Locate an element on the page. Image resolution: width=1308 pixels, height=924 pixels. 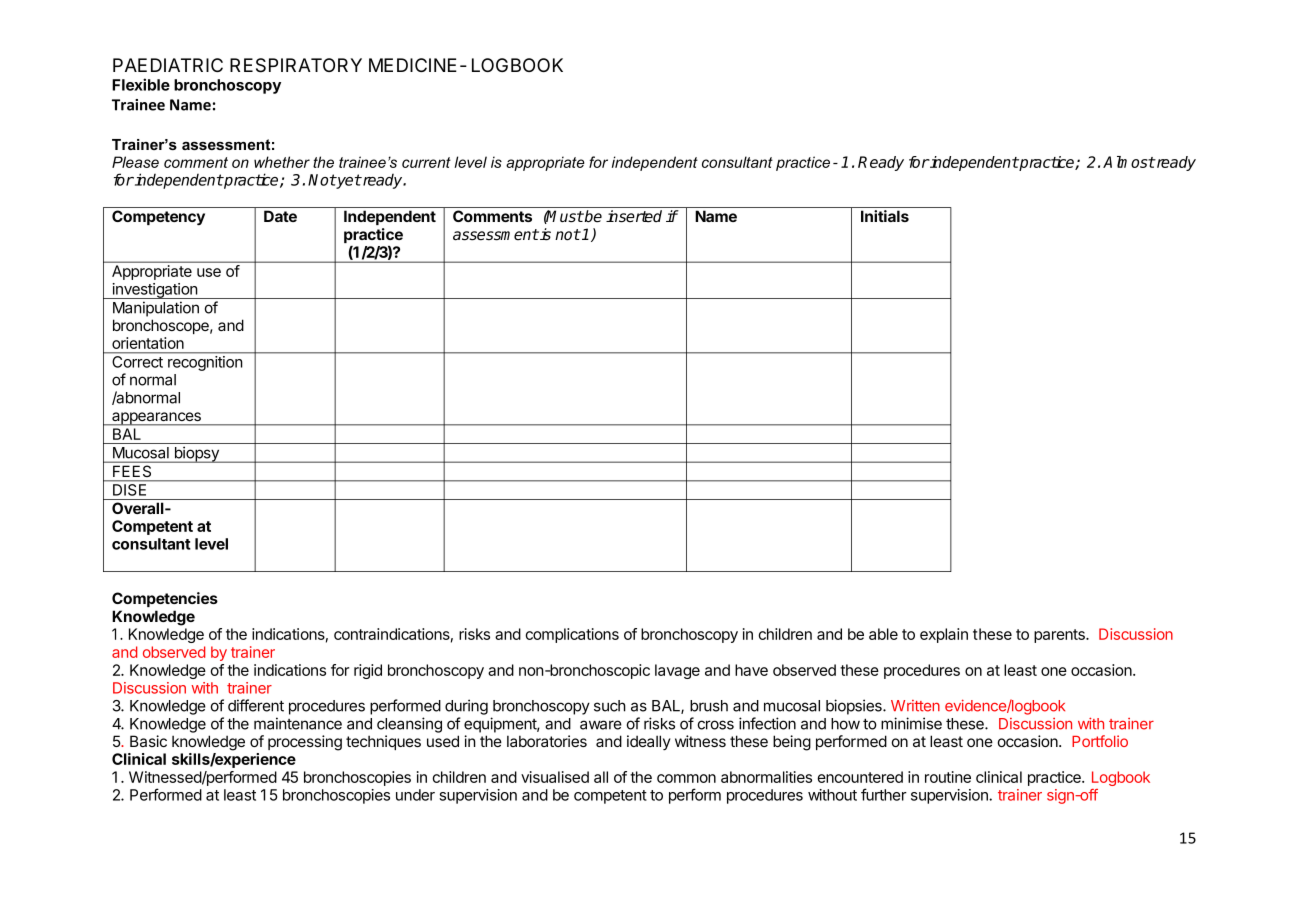
RESPIRATORY is located at coordinates (296, 65).
